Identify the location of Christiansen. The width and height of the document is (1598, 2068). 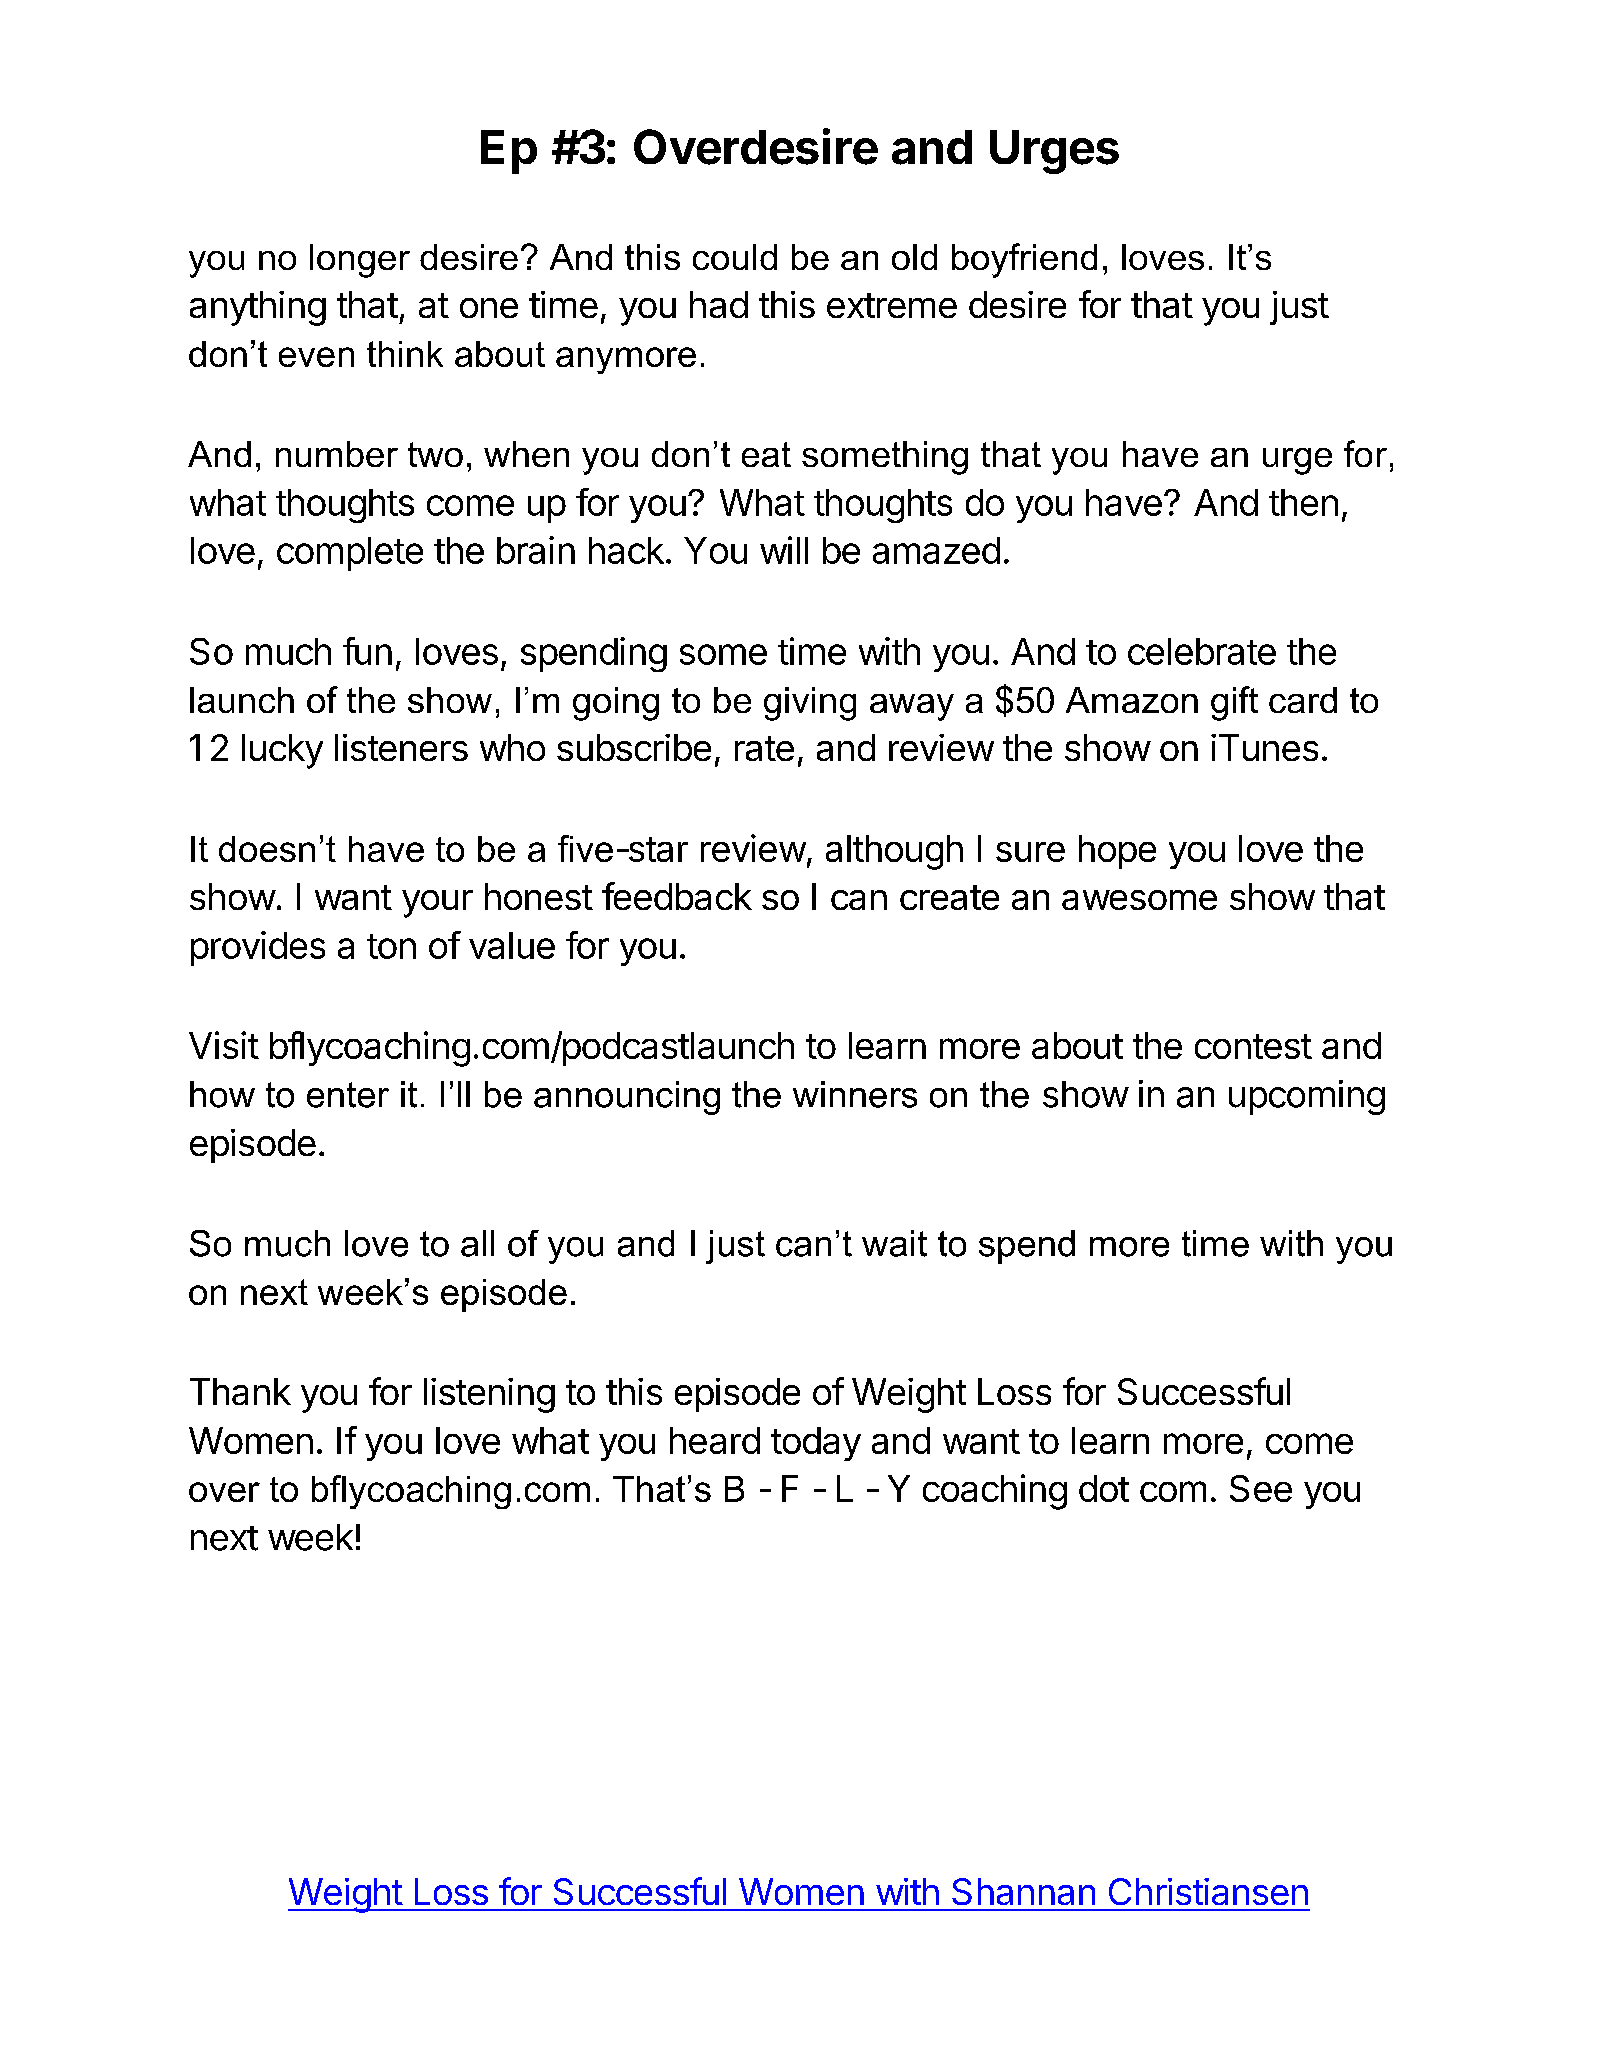
(1208, 1891).
